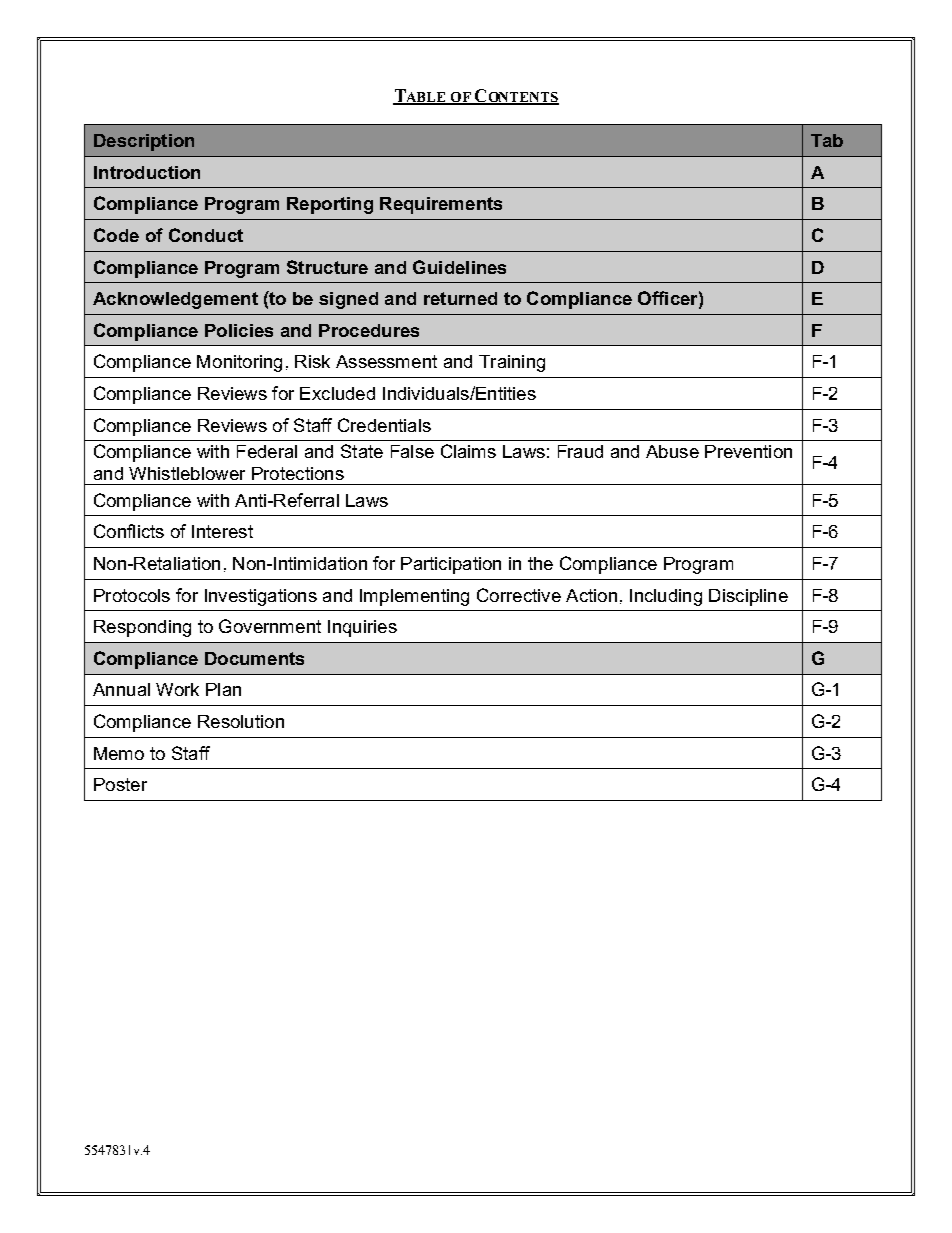 The image size is (952, 1233). I want to click on Training, so click(512, 363).
